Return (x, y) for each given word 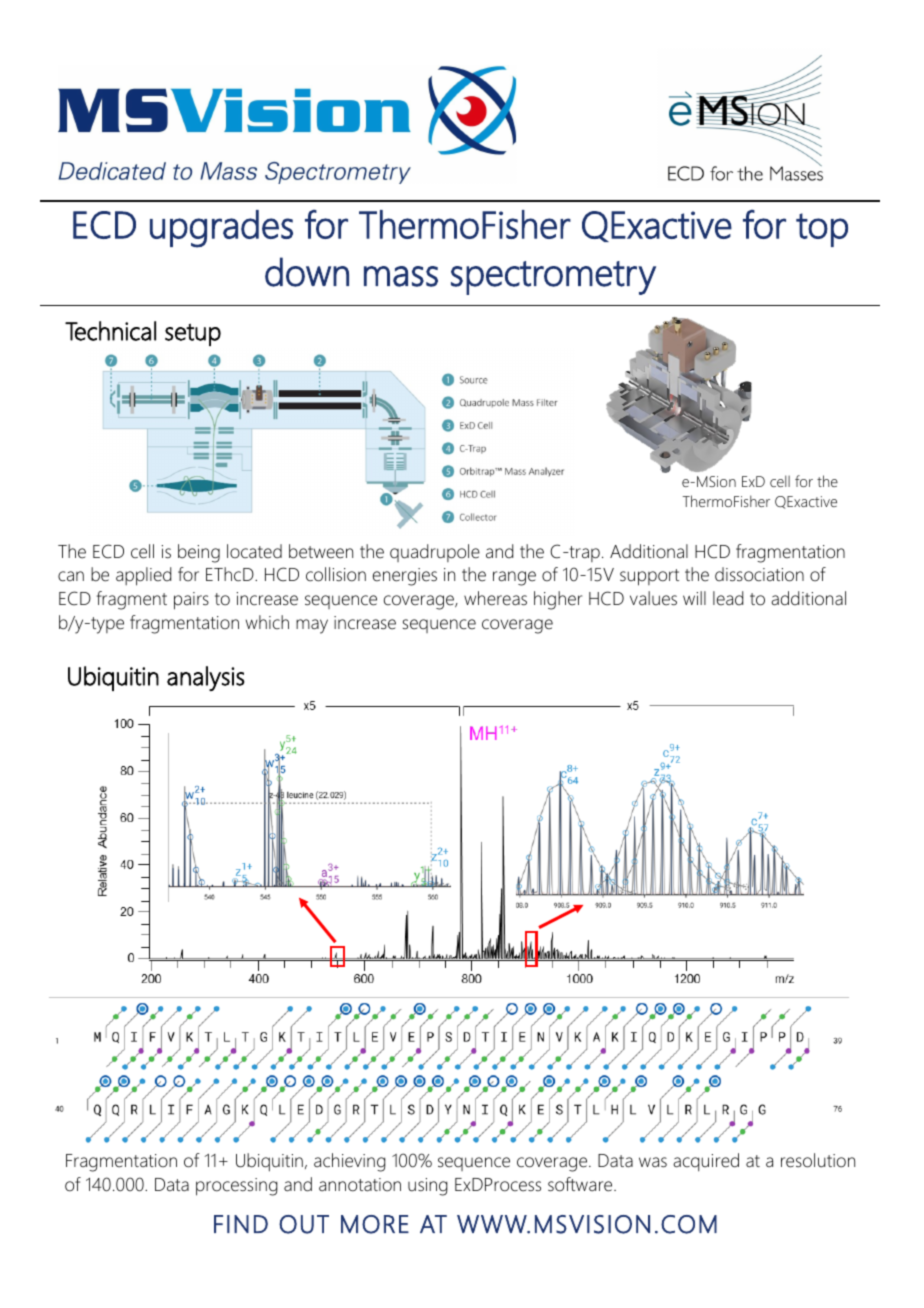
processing (237, 1187)
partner (272, 1126)
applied (143, 576)
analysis (206, 678)
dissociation (759, 574)
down (307, 272)
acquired (706, 1162)
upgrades (221, 229)
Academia (708, 1147)
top (822, 230)
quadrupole (435, 553)
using (428, 1187)
